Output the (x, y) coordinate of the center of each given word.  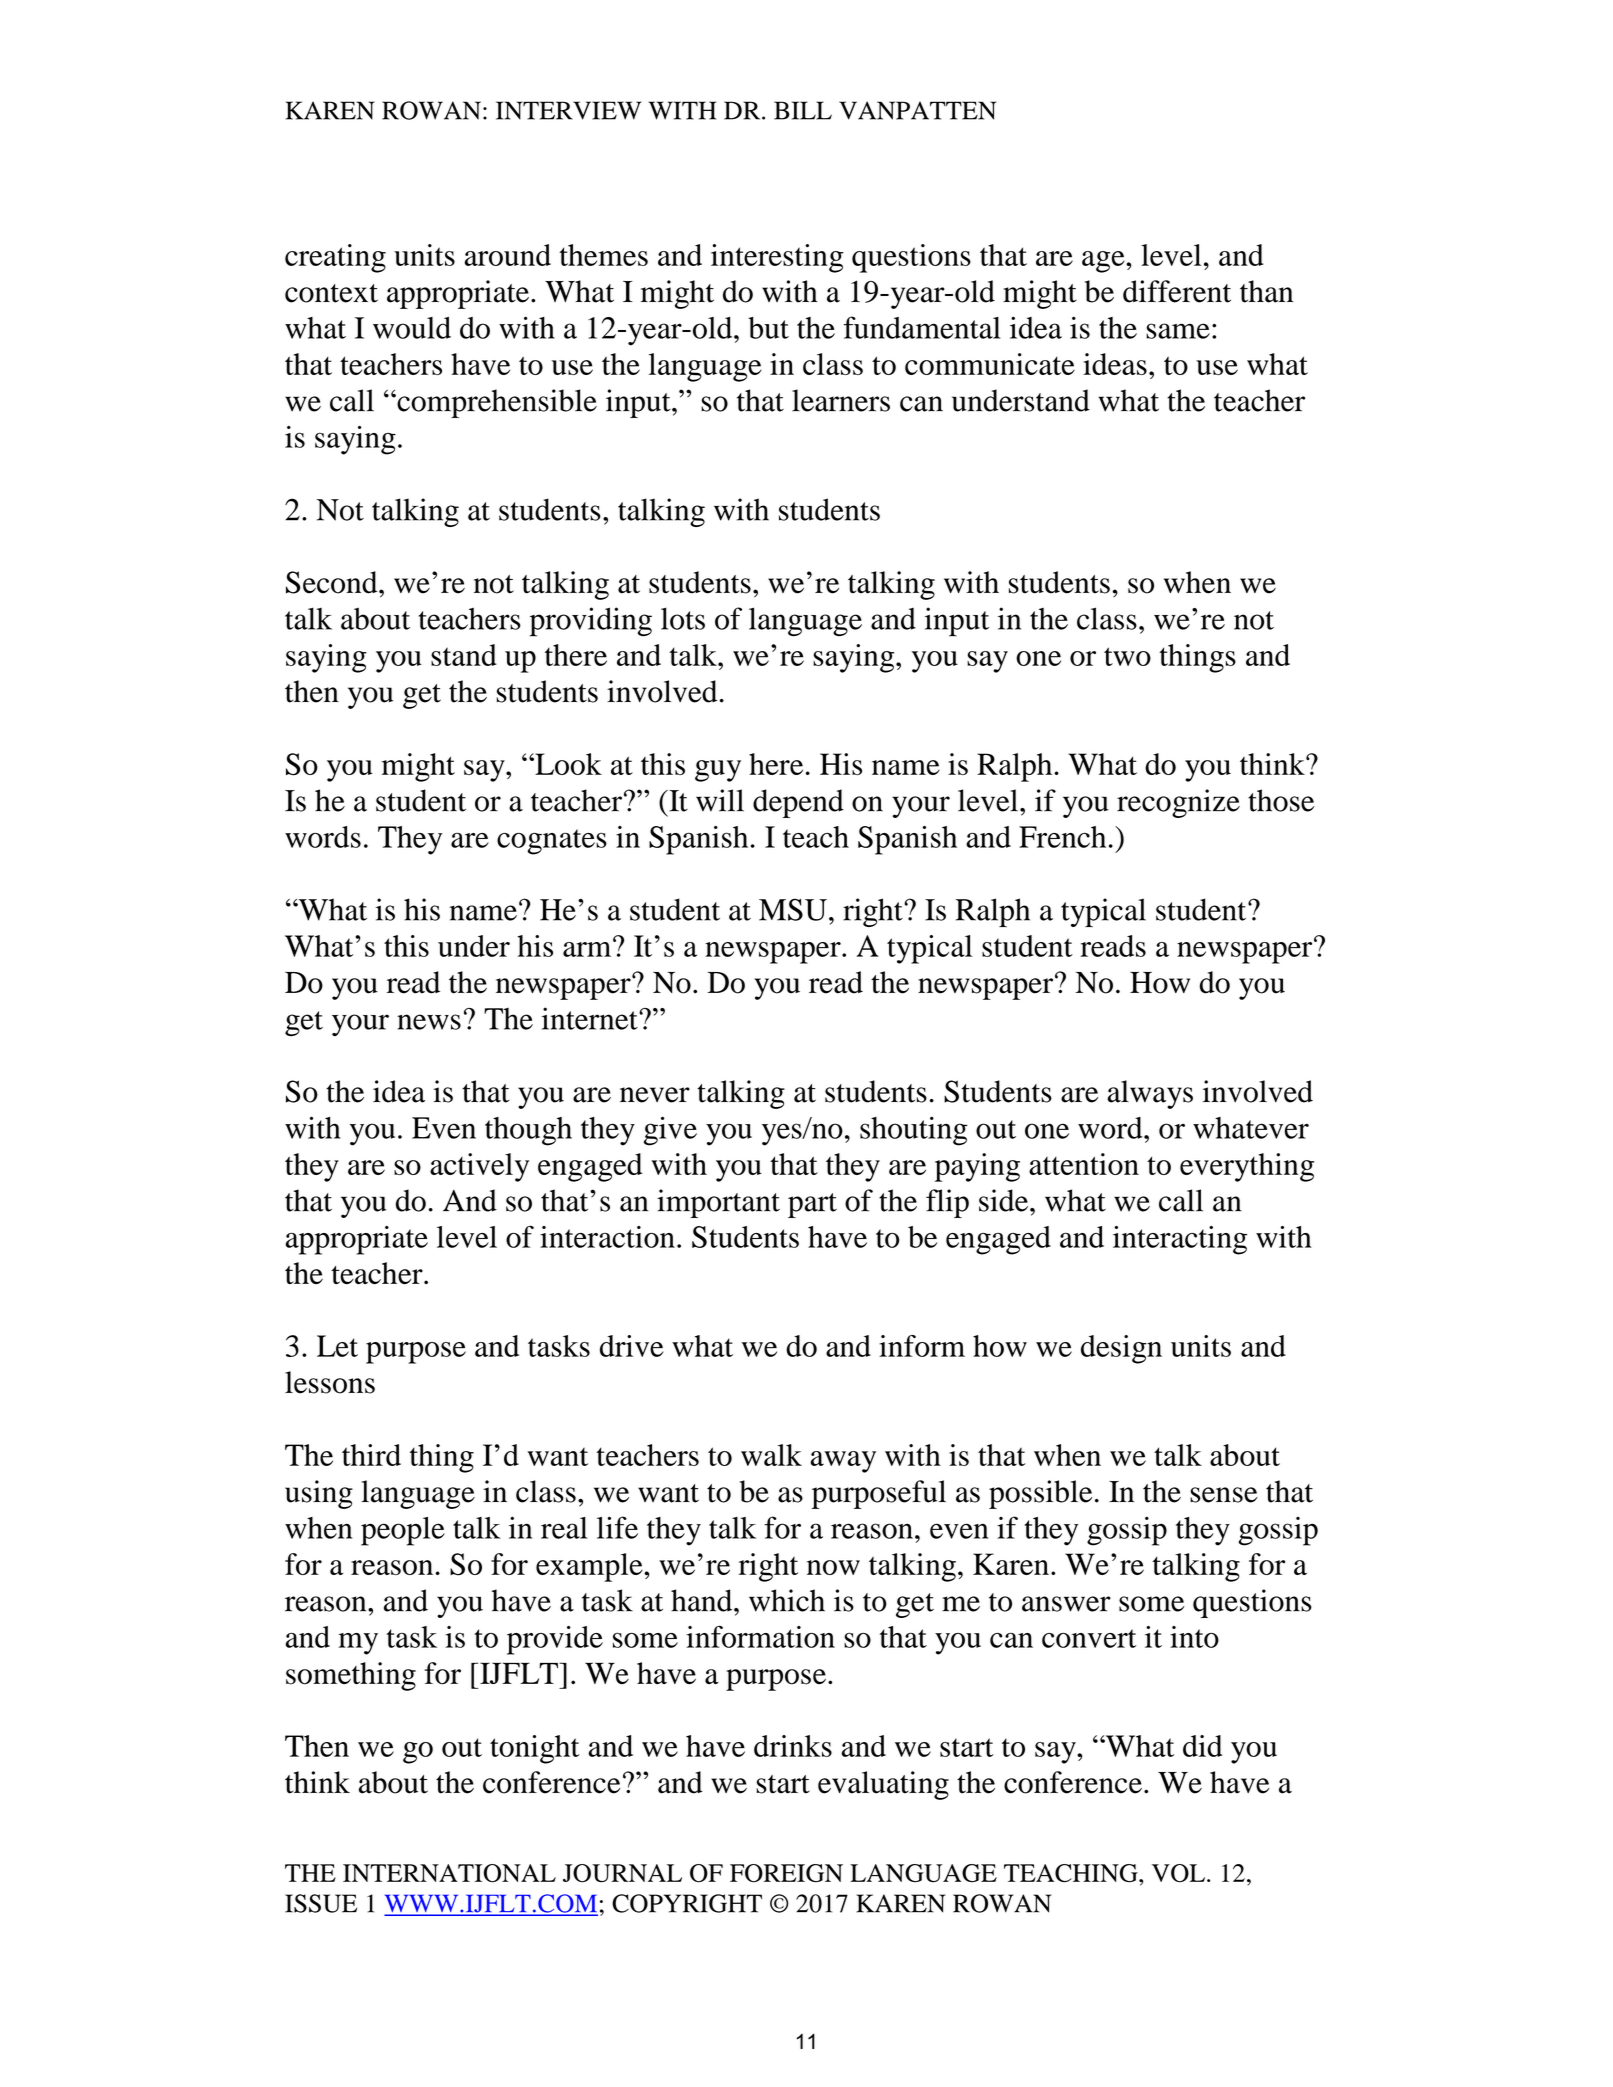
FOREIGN (786, 1873)
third (371, 1455)
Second (333, 582)
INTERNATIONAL (449, 1873)
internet (591, 1018)
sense (1224, 1495)
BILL (803, 110)
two (1127, 656)
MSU (793, 909)
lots (683, 618)
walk (771, 1455)
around (507, 255)
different (1177, 291)
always (1150, 1094)
